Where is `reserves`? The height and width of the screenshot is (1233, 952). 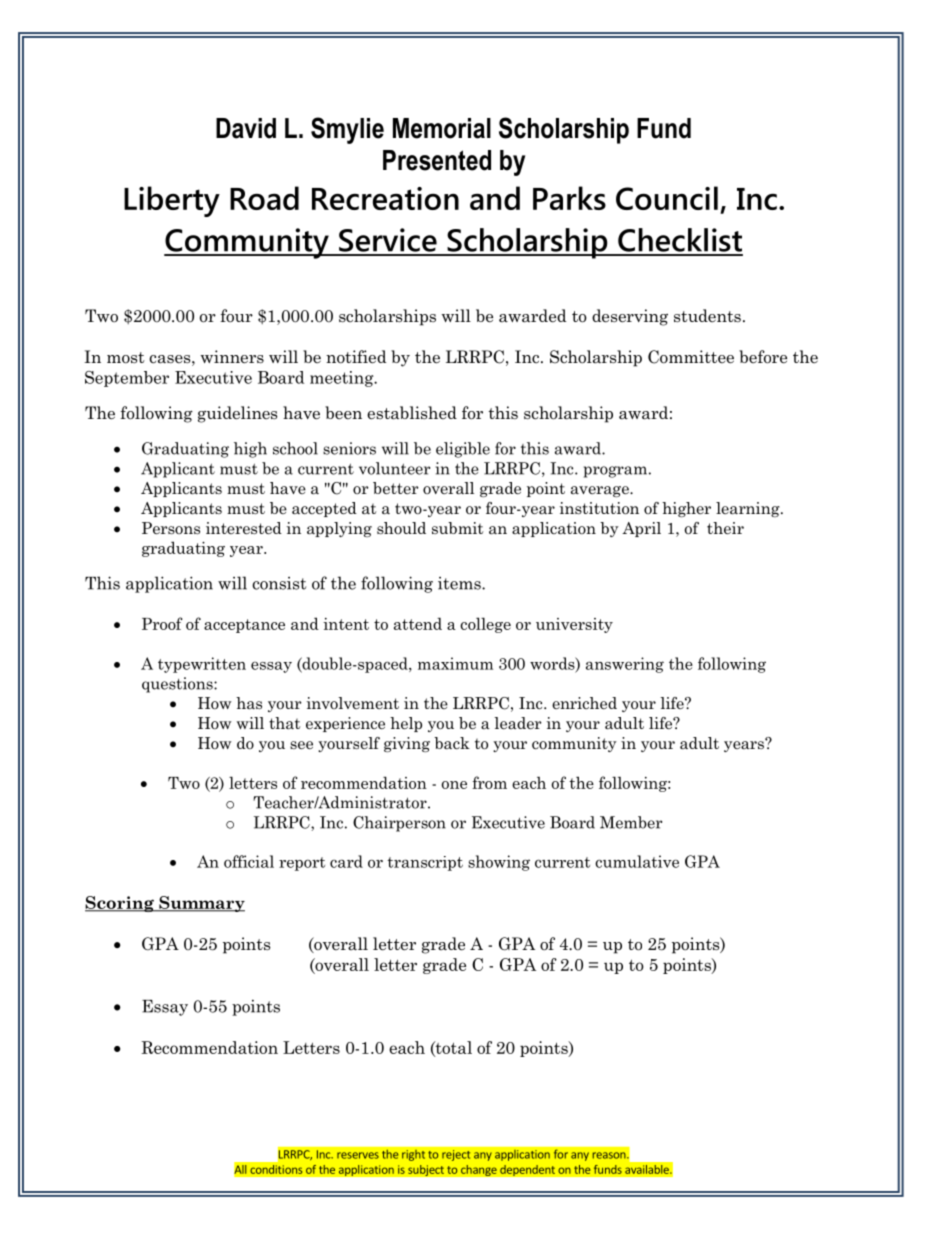 reserves is located at coordinates (358, 1155).
